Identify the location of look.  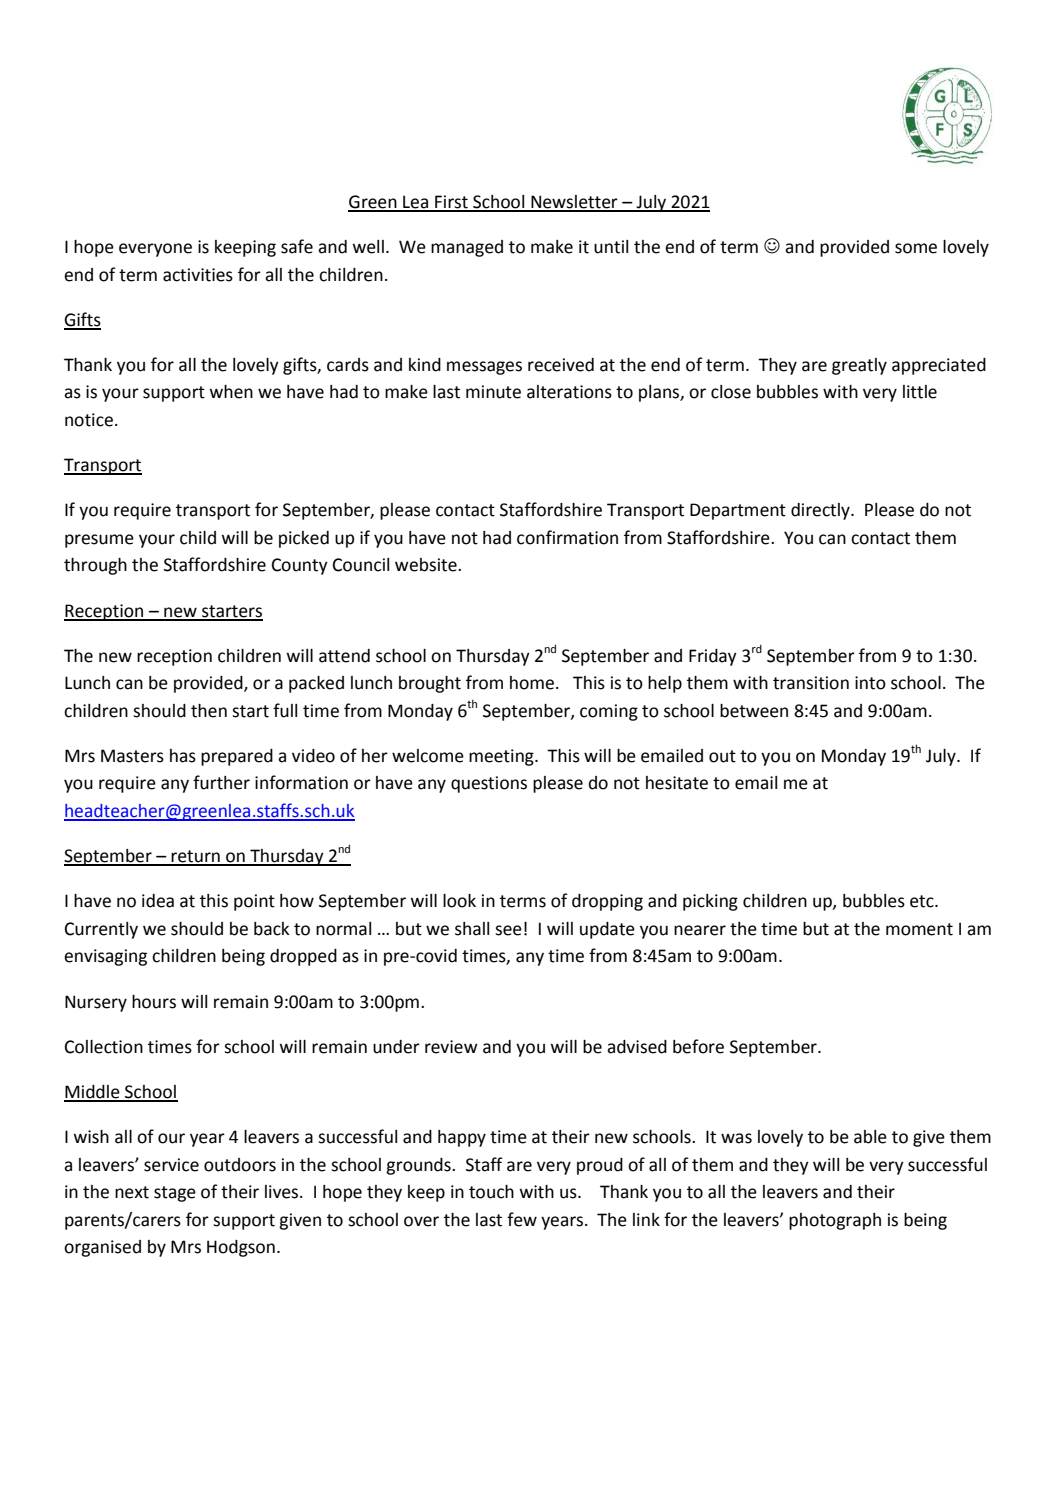
(459, 901).
